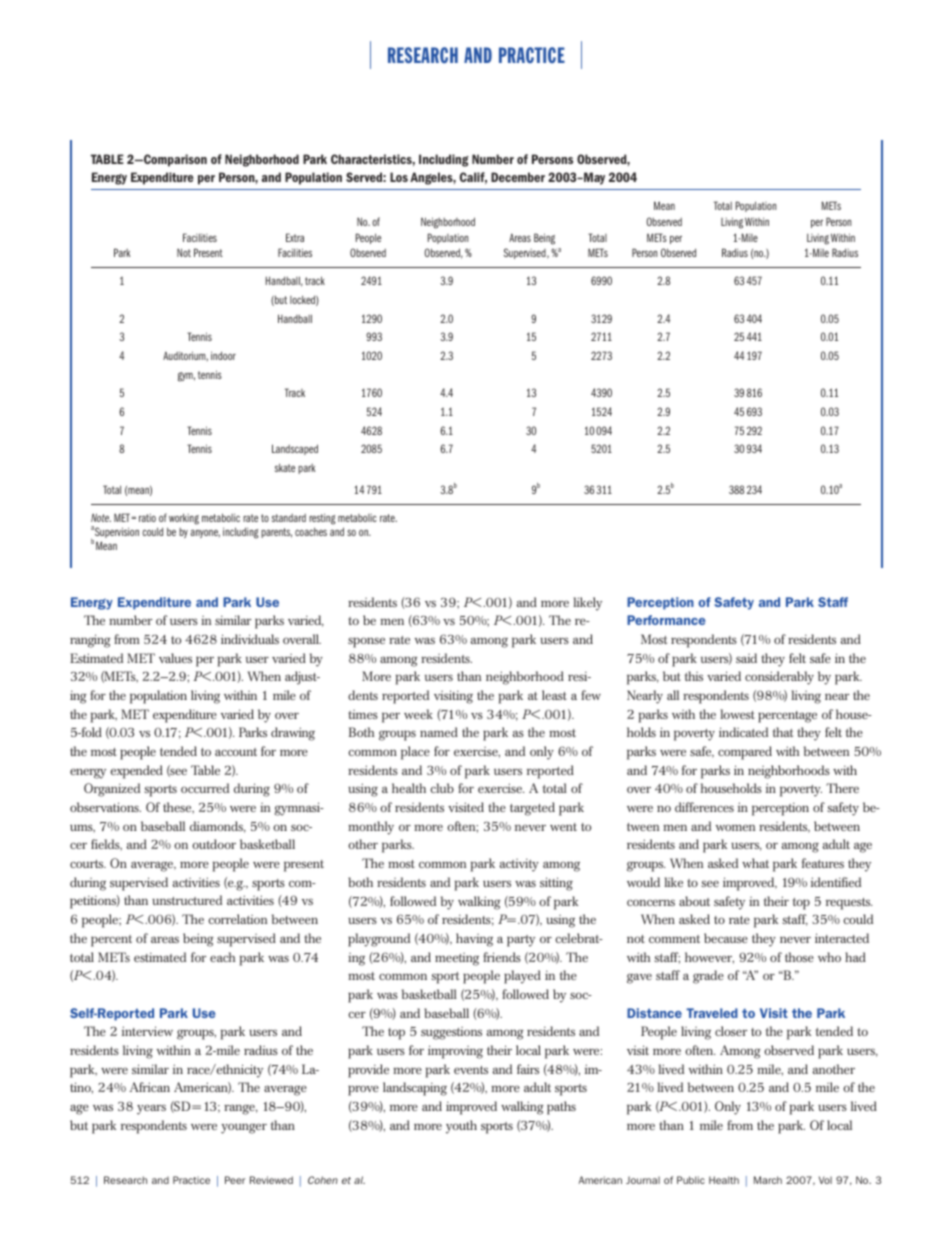 Image resolution: width=952 pixels, height=1233 pixels. I want to click on Extra, so click(295, 237).
